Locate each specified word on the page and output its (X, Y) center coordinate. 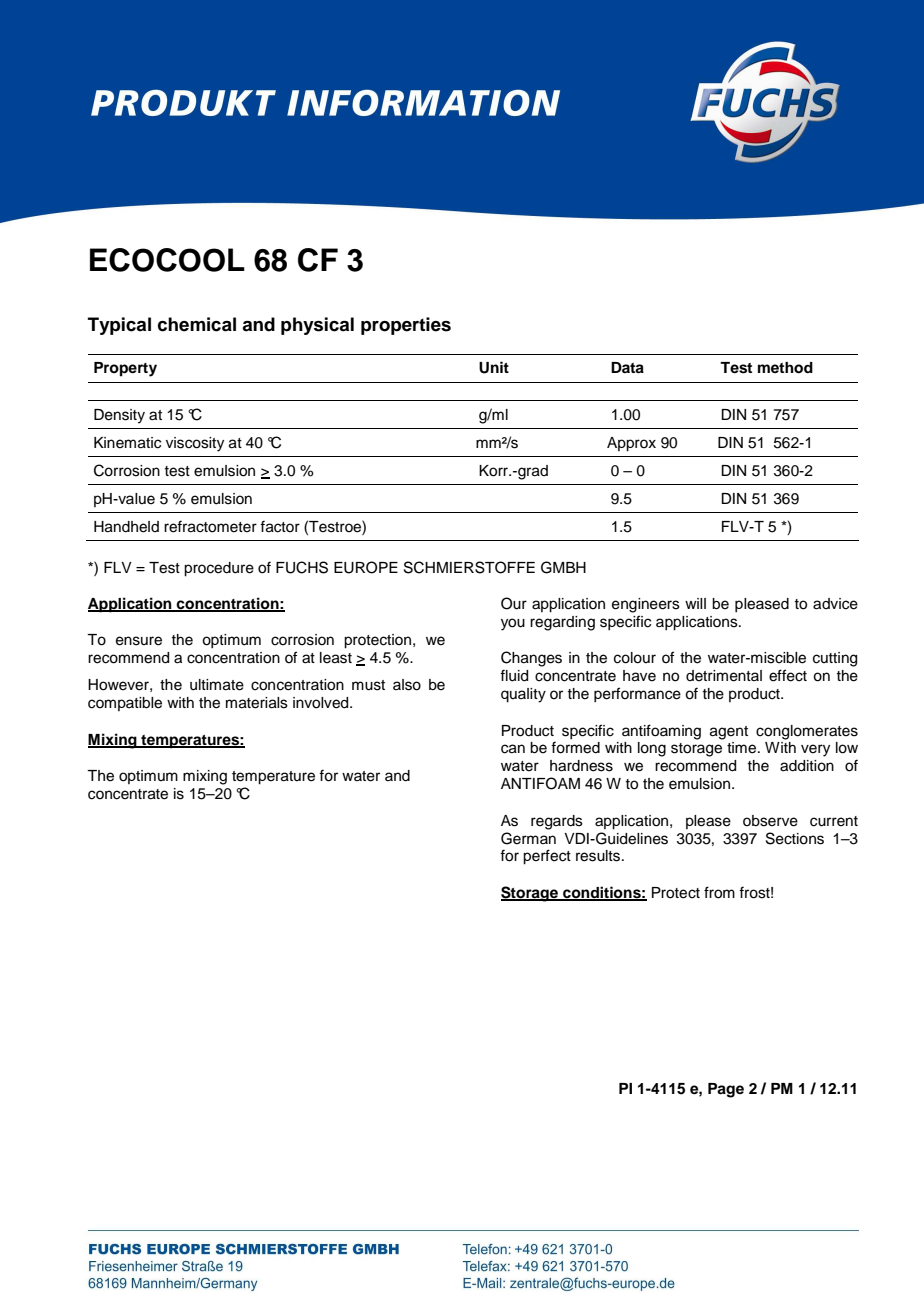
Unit (494, 367)
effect (788, 675)
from (719, 892)
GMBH (563, 567)
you (513, 624)
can (513, 749)
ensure (139, 641)
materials (257, 703)
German (528, 838)
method (785, 368)
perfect (547, 857)
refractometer (210, 526)
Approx (631, 444)
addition (807, 766)
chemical (197, 324)
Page (726, 1090)
